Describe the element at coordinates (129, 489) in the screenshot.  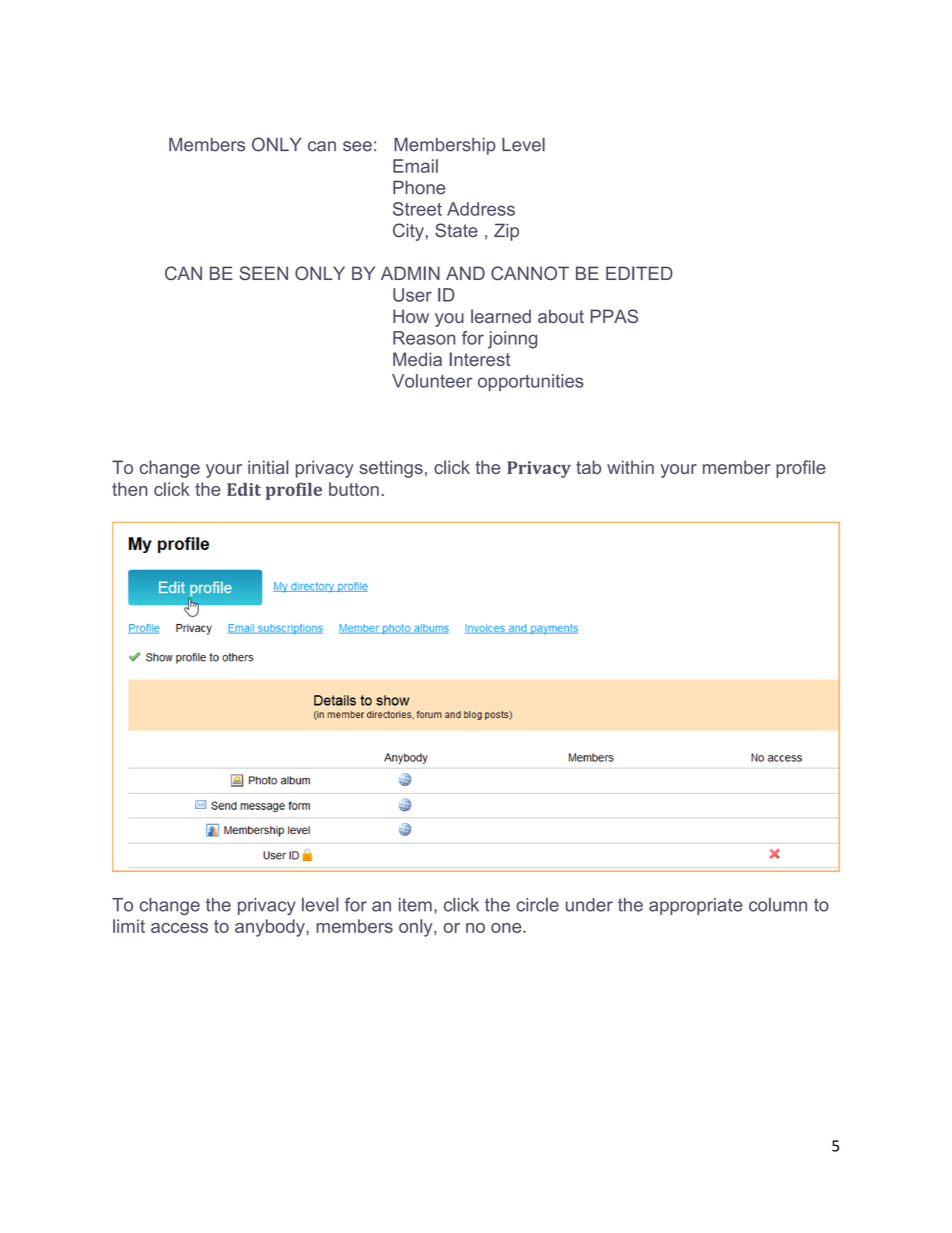
I see `then` at that location.
